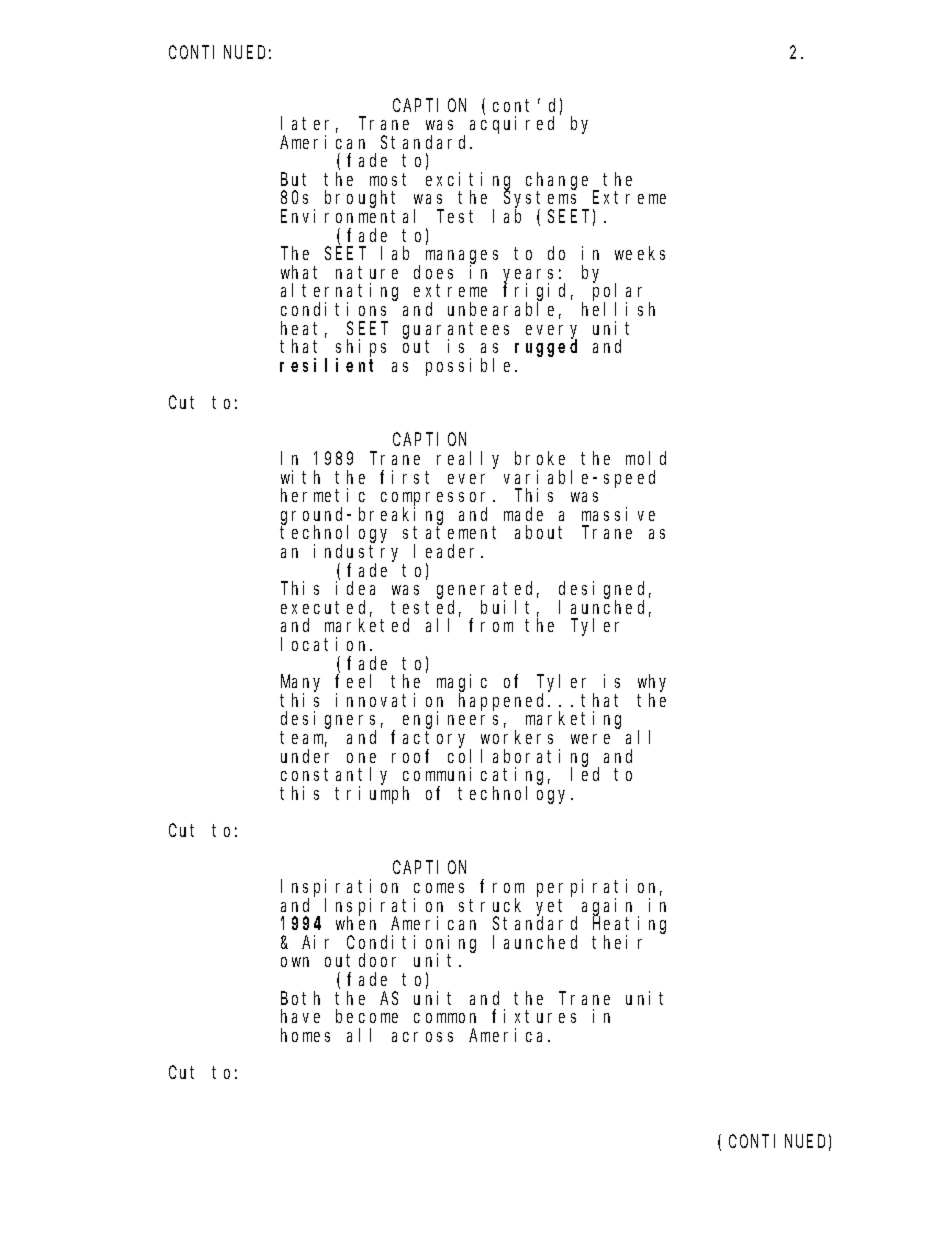 The height and width of the document is (1233, 952). What do you see at coordinates (476, 777) in the document?
I see `communicating` at bounding box center [476, 777].
